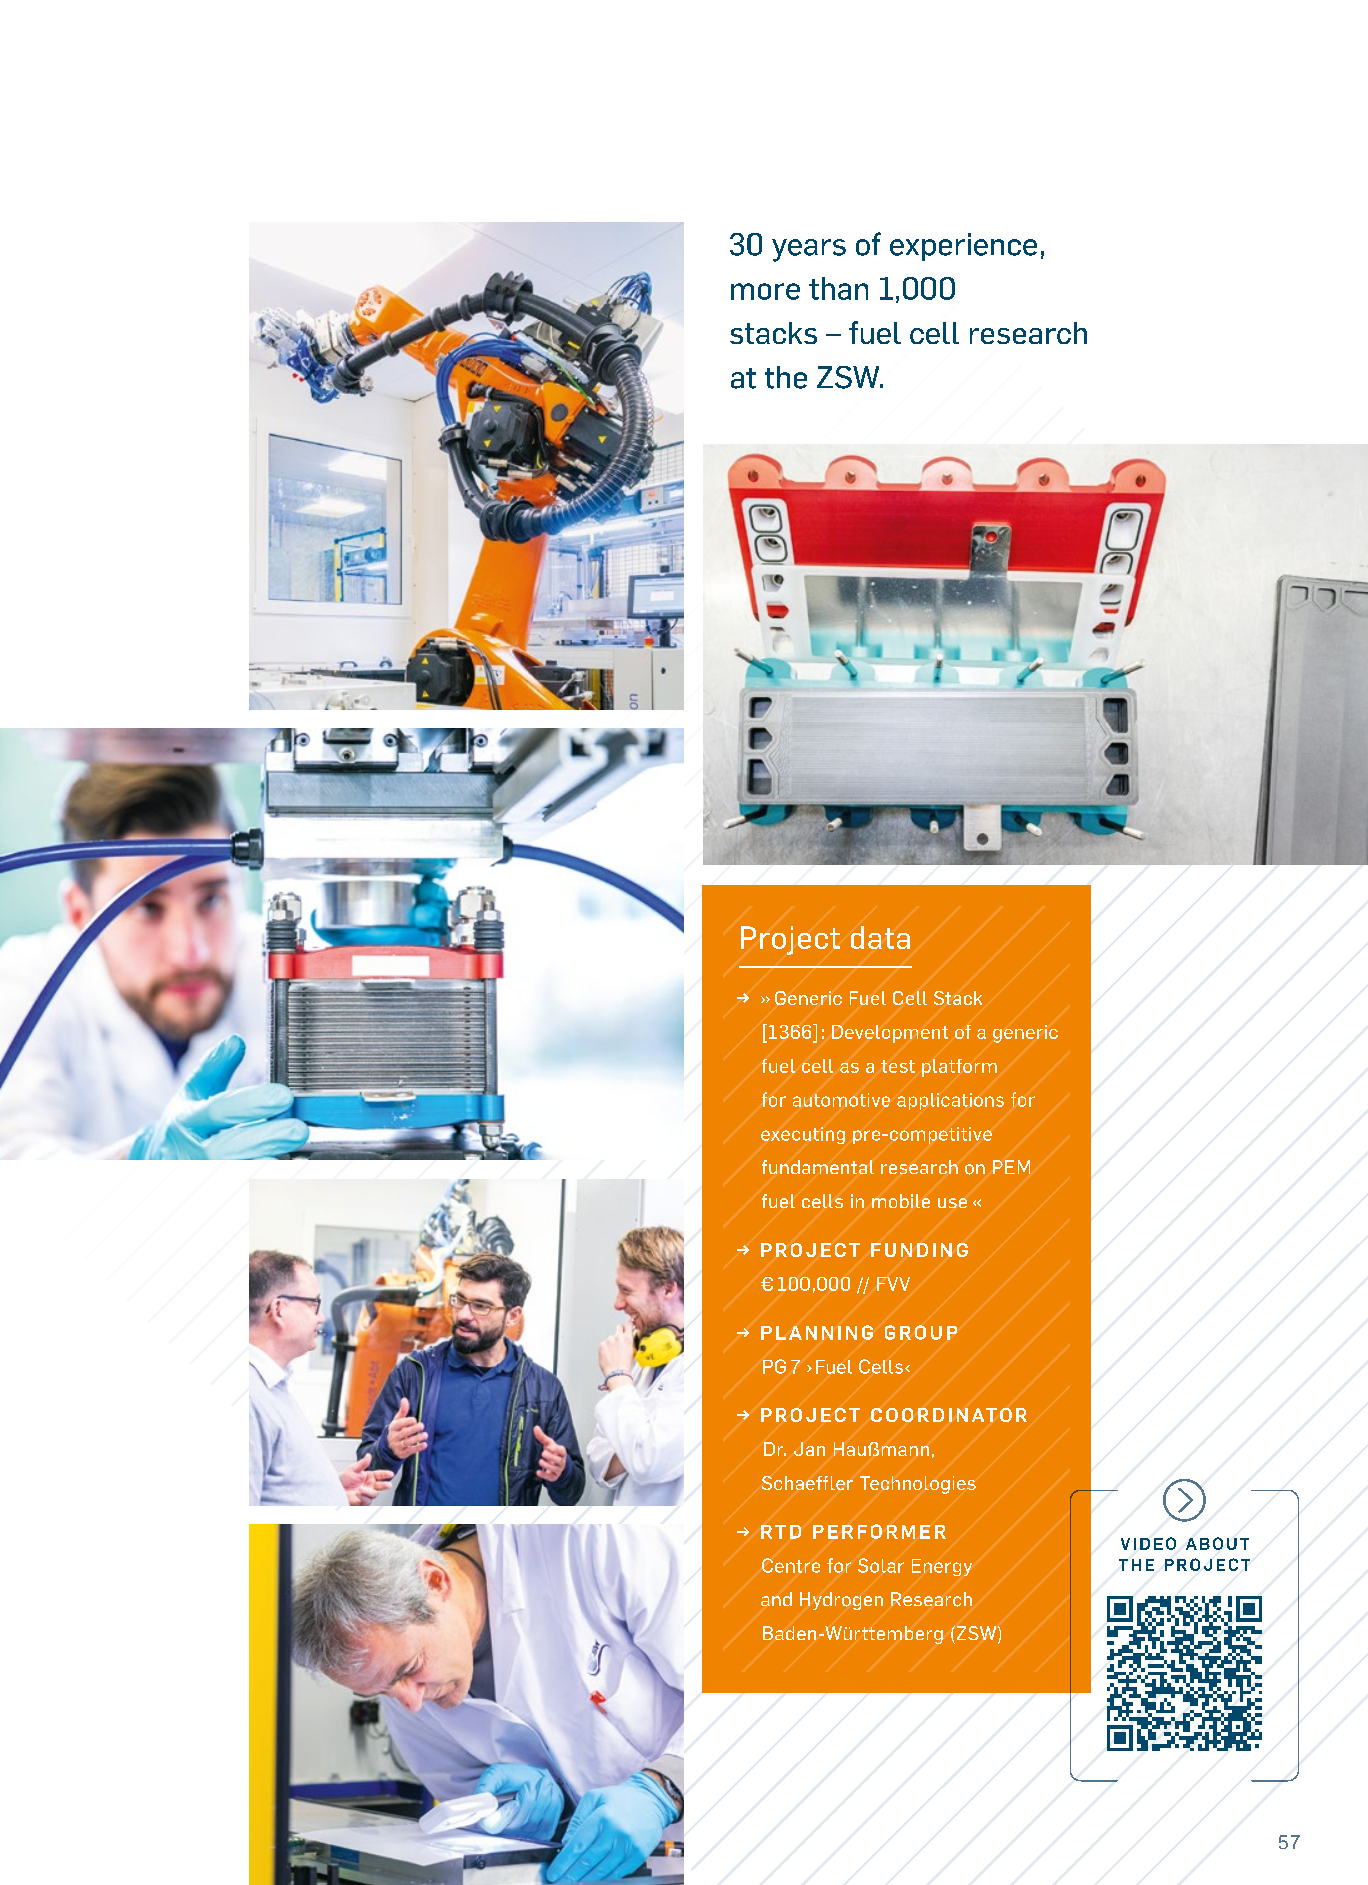 The width and height of the document is (1368, 1885). I want to click on Solar, so click(881, 1565).
